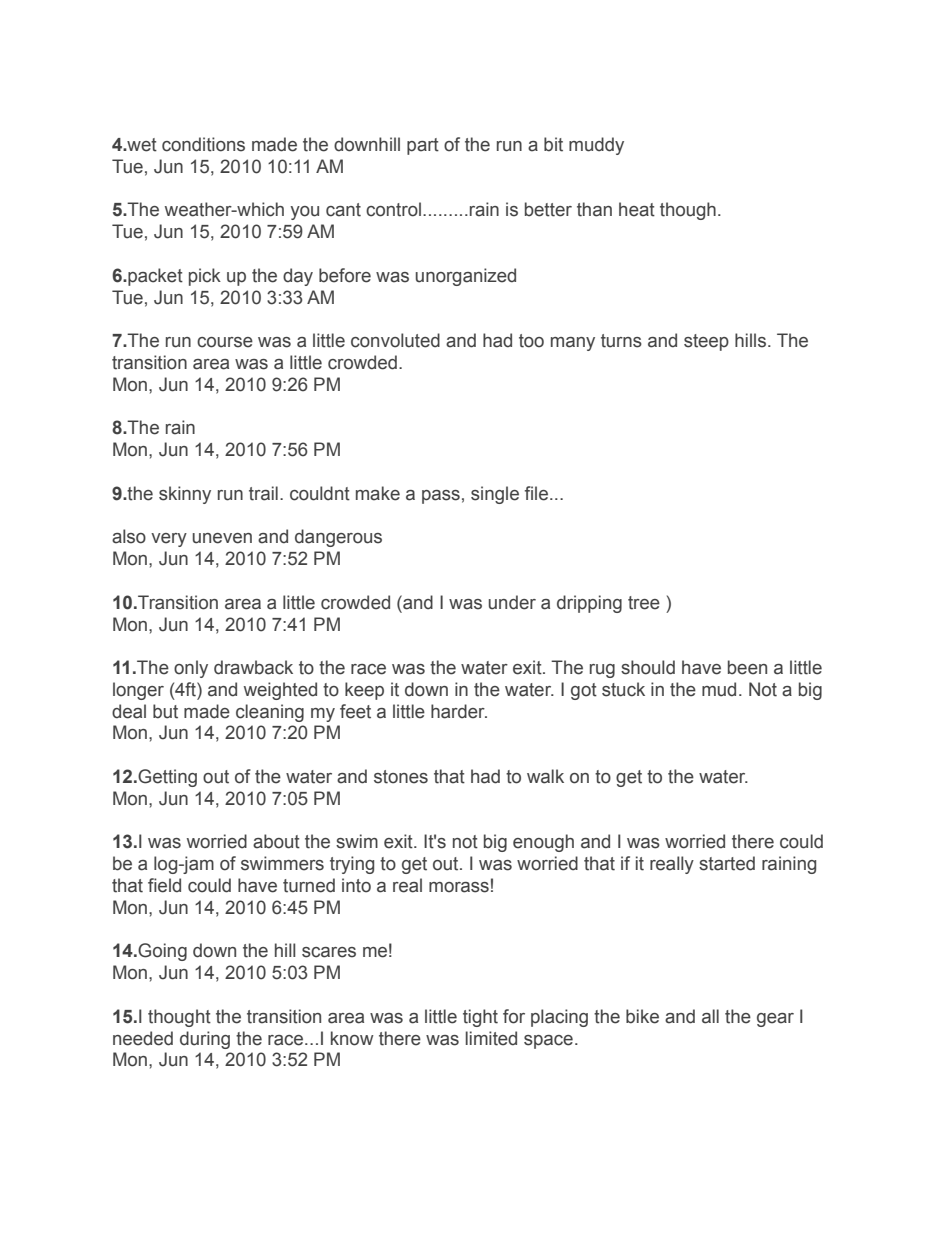 The width and height of the document is (952, 1233). Describe the element at coordinates (441, 497) in the document. I see `pass` at that location.
